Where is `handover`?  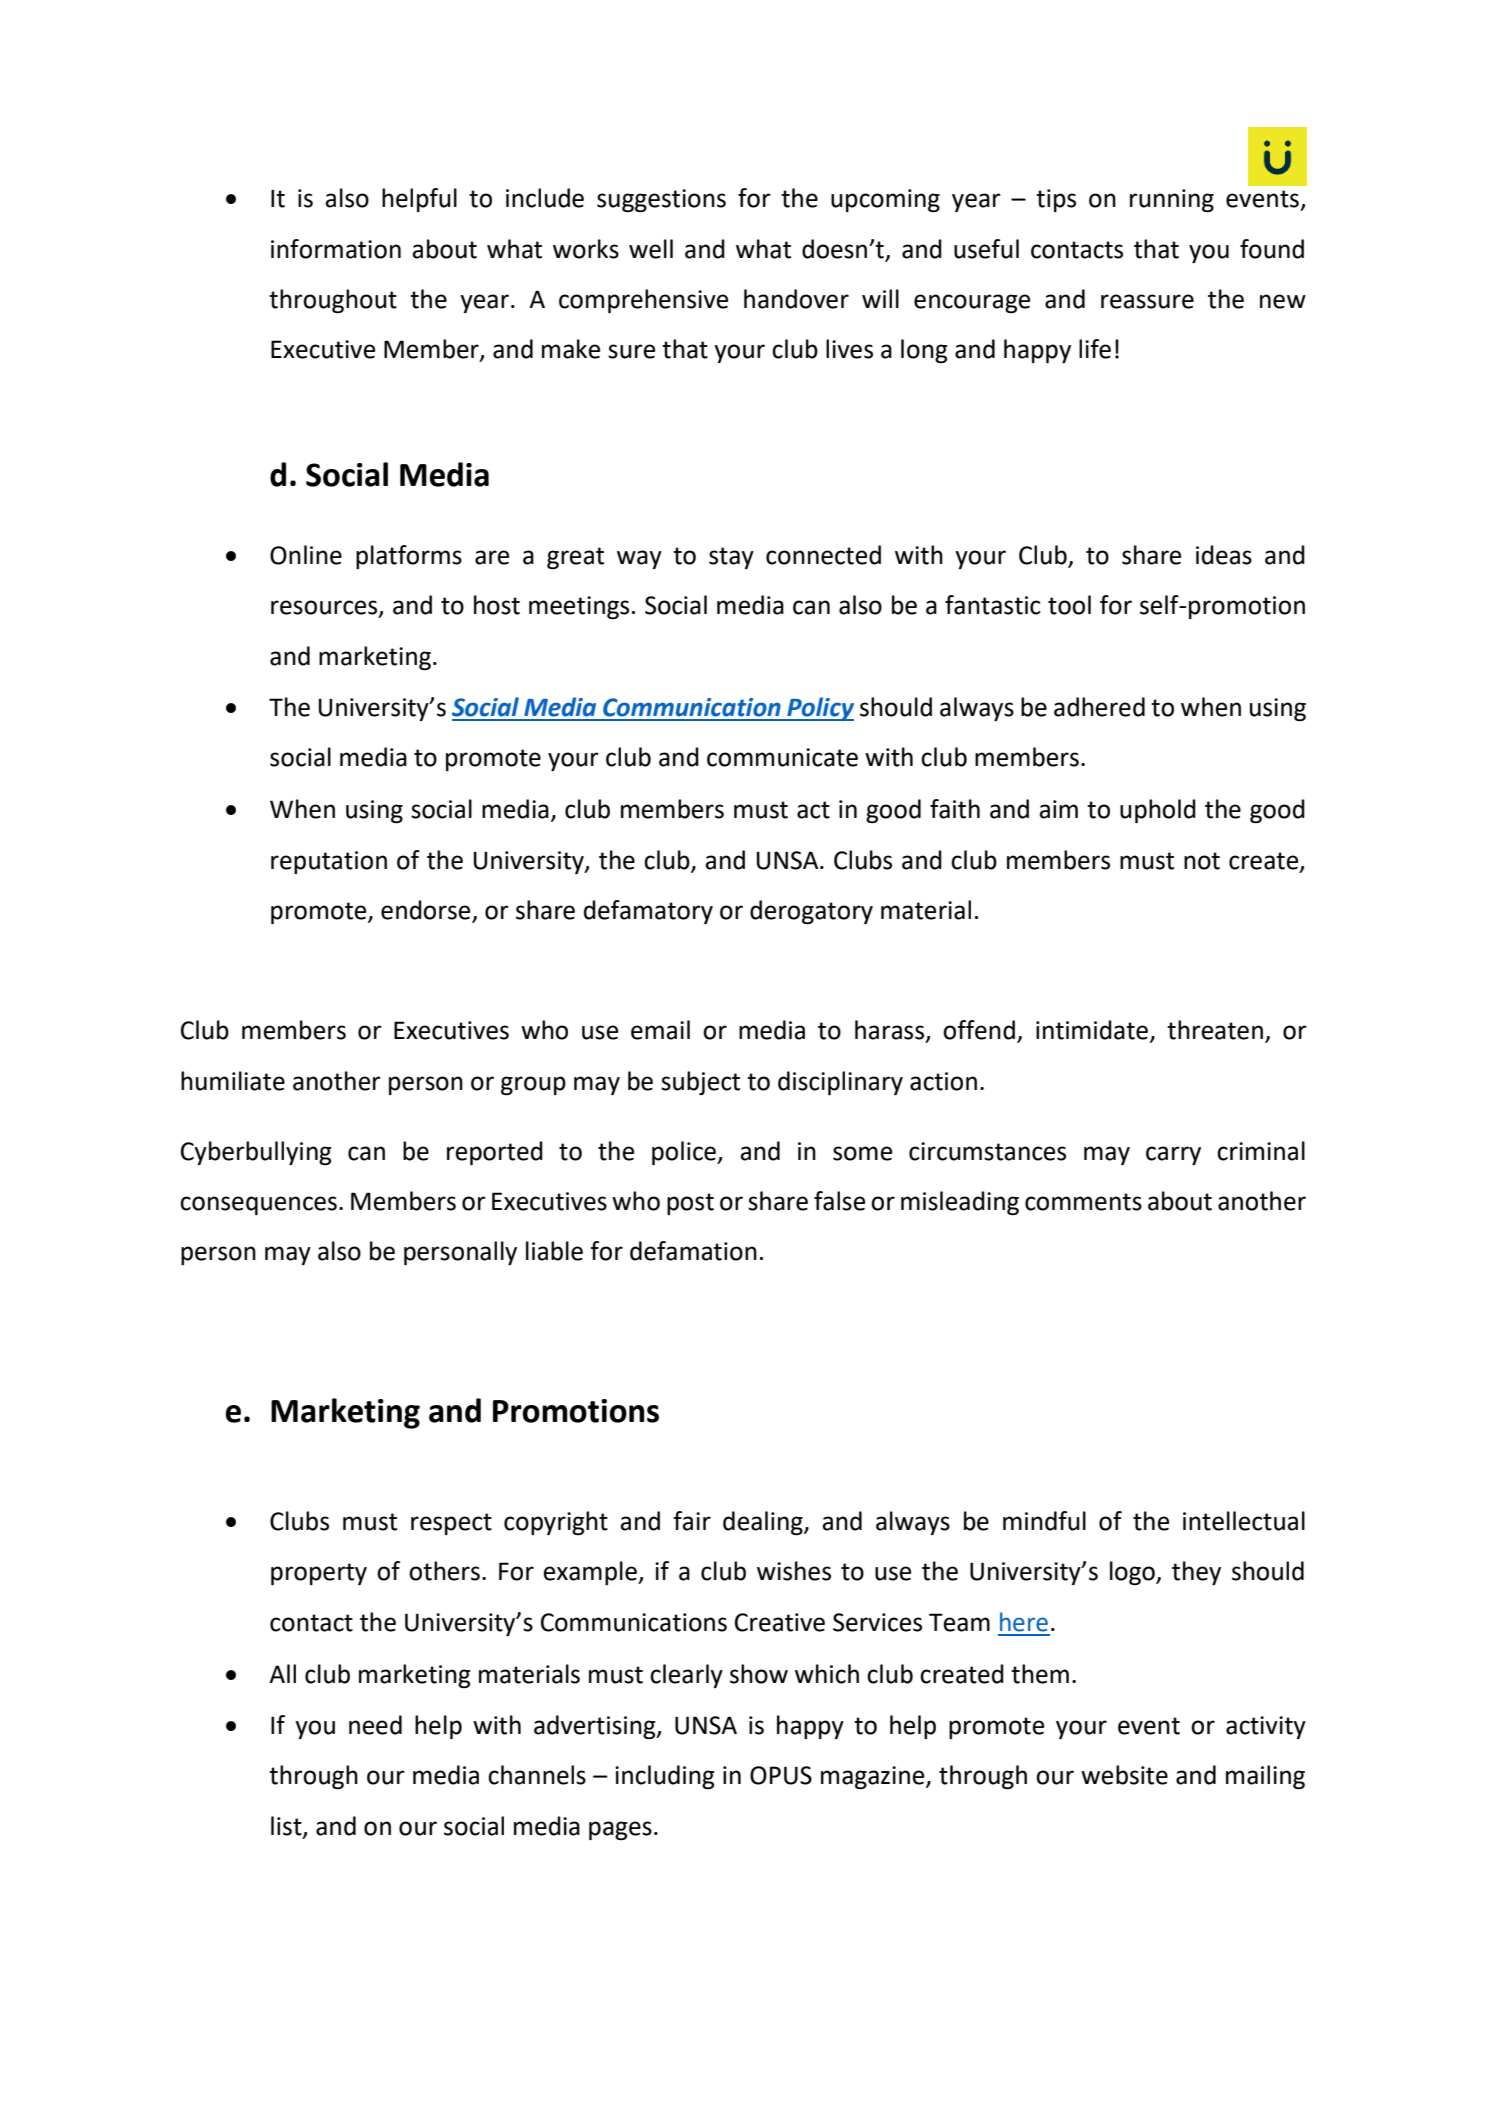 handover is located at coordinates (796, 299).
